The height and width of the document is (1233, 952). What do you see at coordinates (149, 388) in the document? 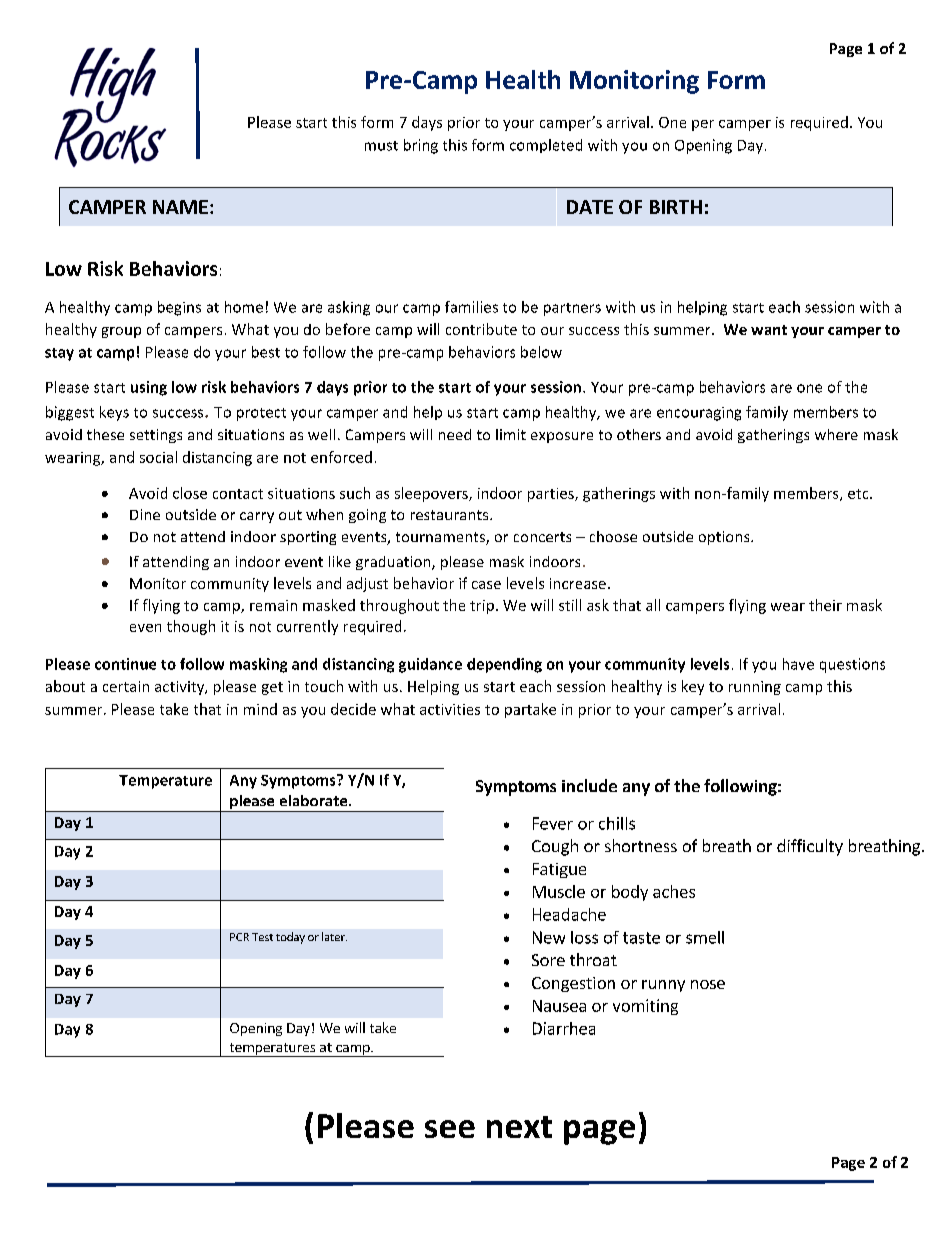
I see `using` at bounding box center [149, 388].
